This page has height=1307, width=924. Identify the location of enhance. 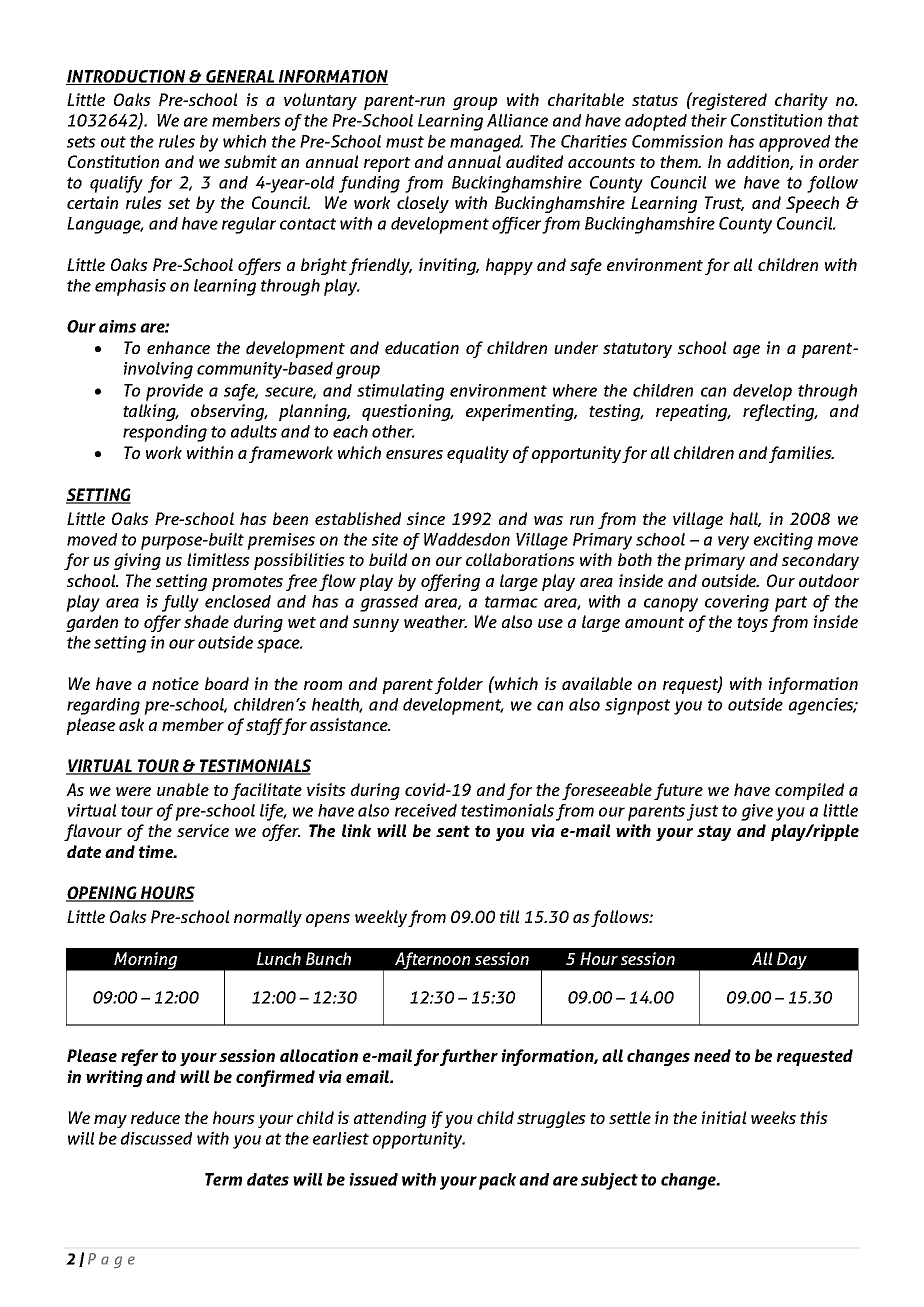
(178, 347).
